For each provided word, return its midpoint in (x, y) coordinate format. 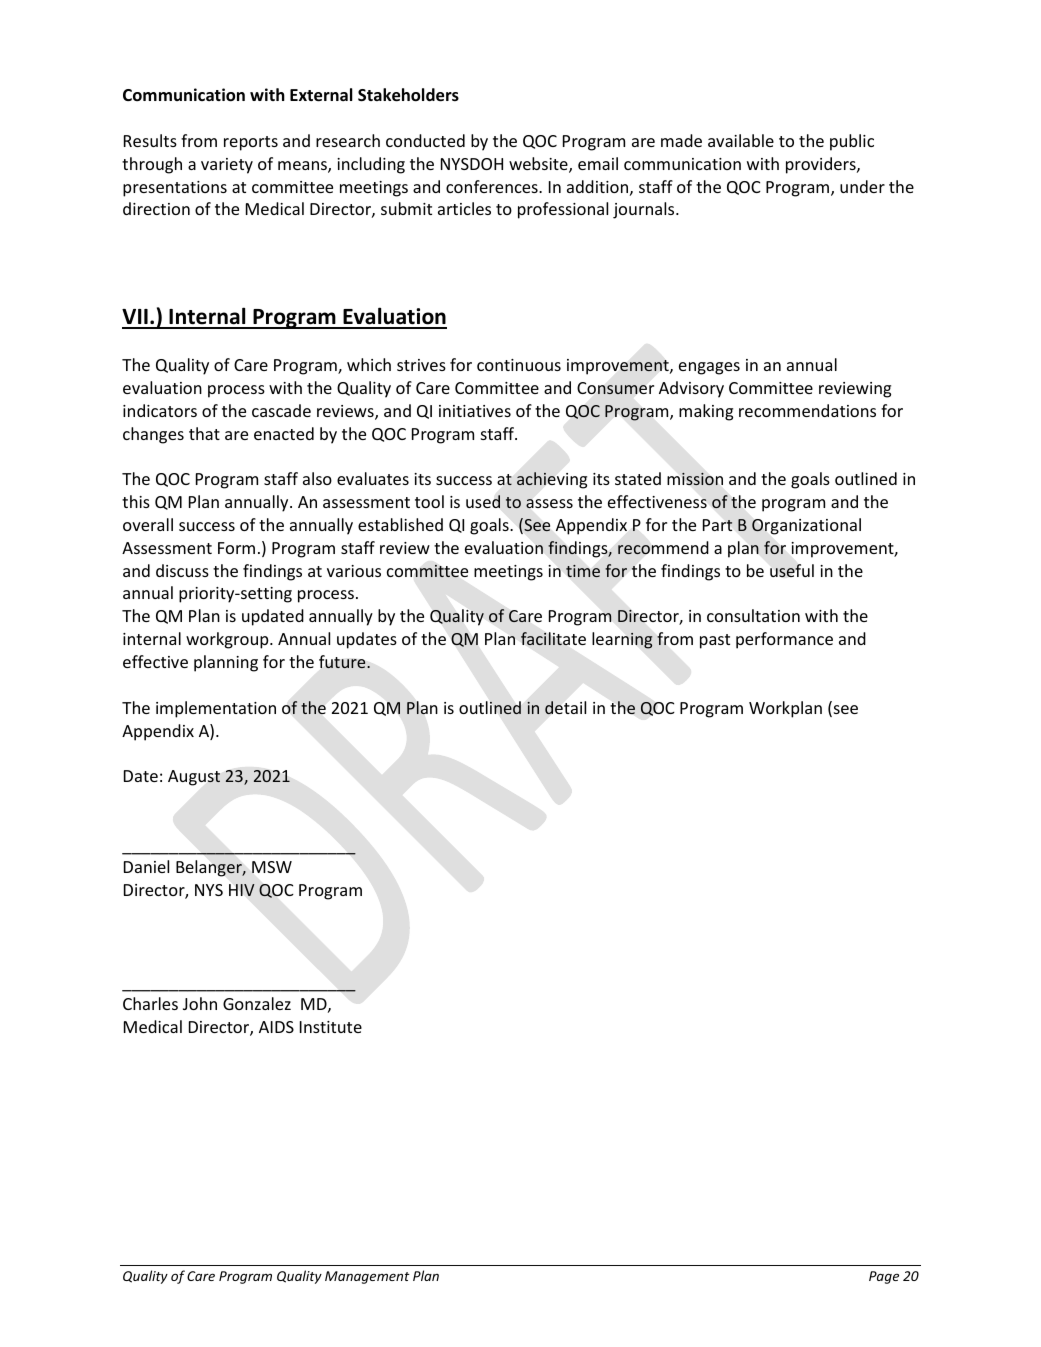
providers (822, 165)
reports (251, 143)
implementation (216, 709)
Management (367, 1277)
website (539, 165)
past (715, 641)
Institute (331, 1027)
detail (565, 708)
